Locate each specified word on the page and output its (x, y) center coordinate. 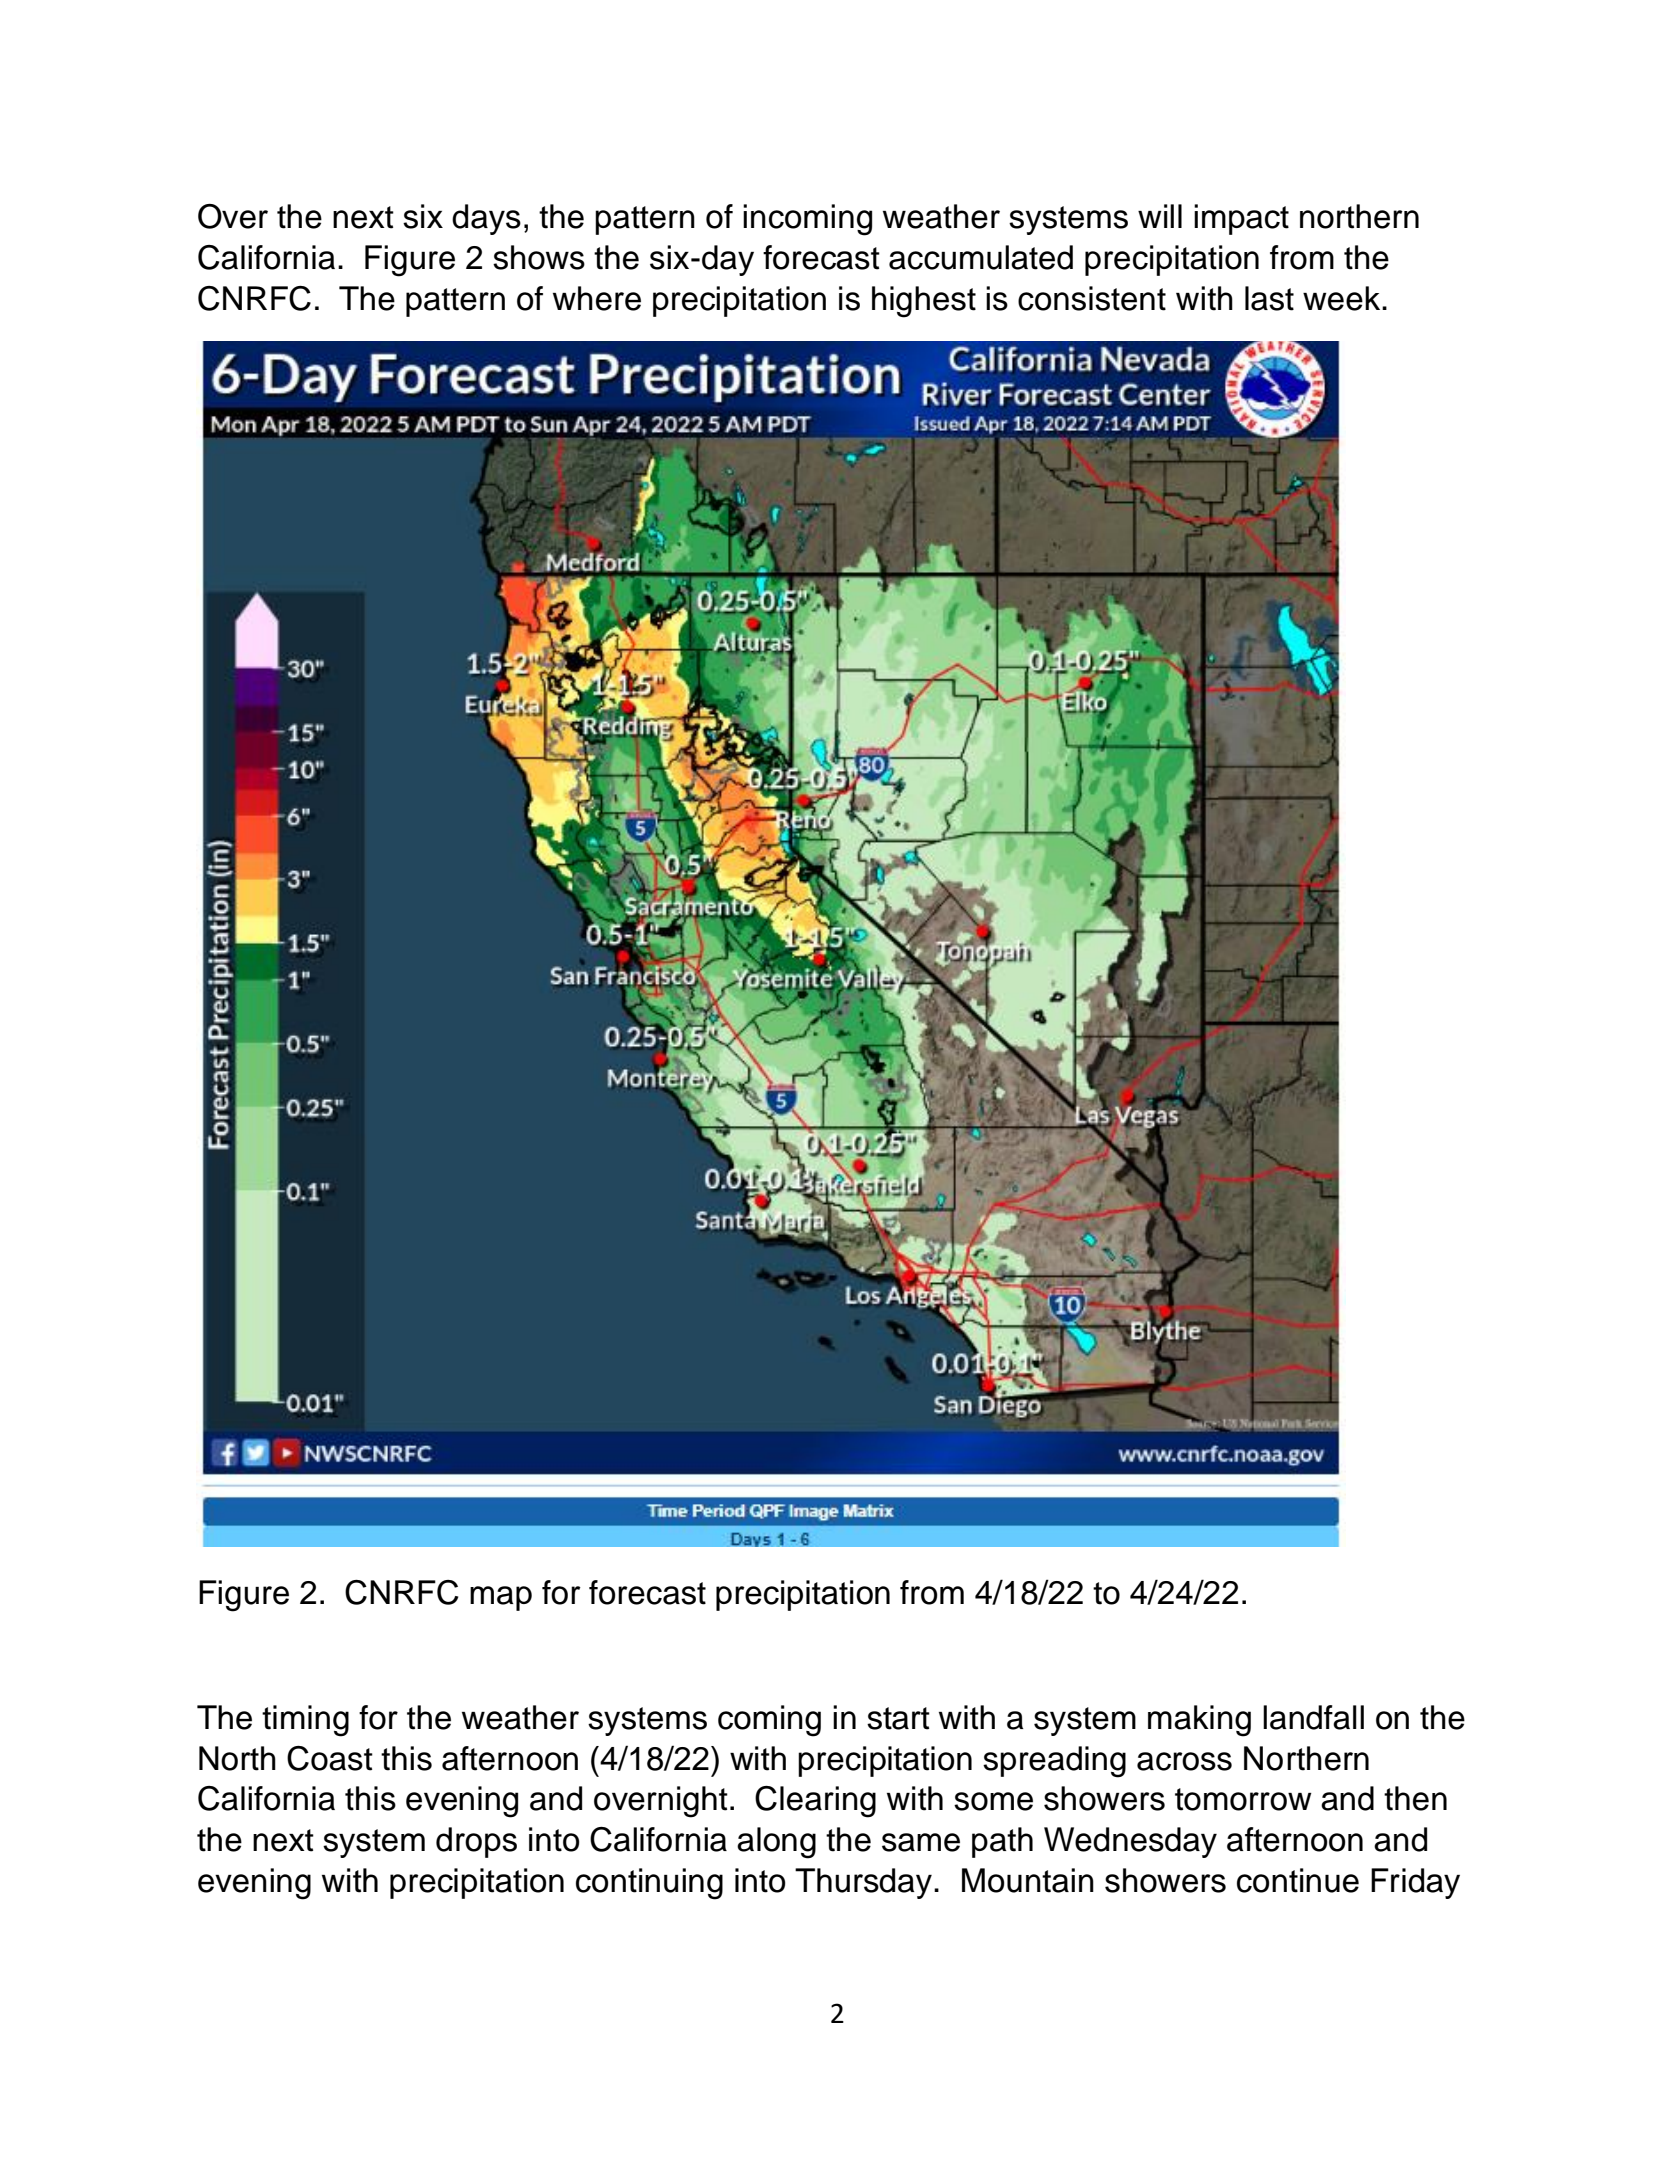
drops (476, 1842)
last (1269, 298)
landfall (1313, 1717)
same (921, 1842)
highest (924, 302)
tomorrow (1243, 1799)
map (501, 1598)
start (898, 1718)
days (486, 219)
